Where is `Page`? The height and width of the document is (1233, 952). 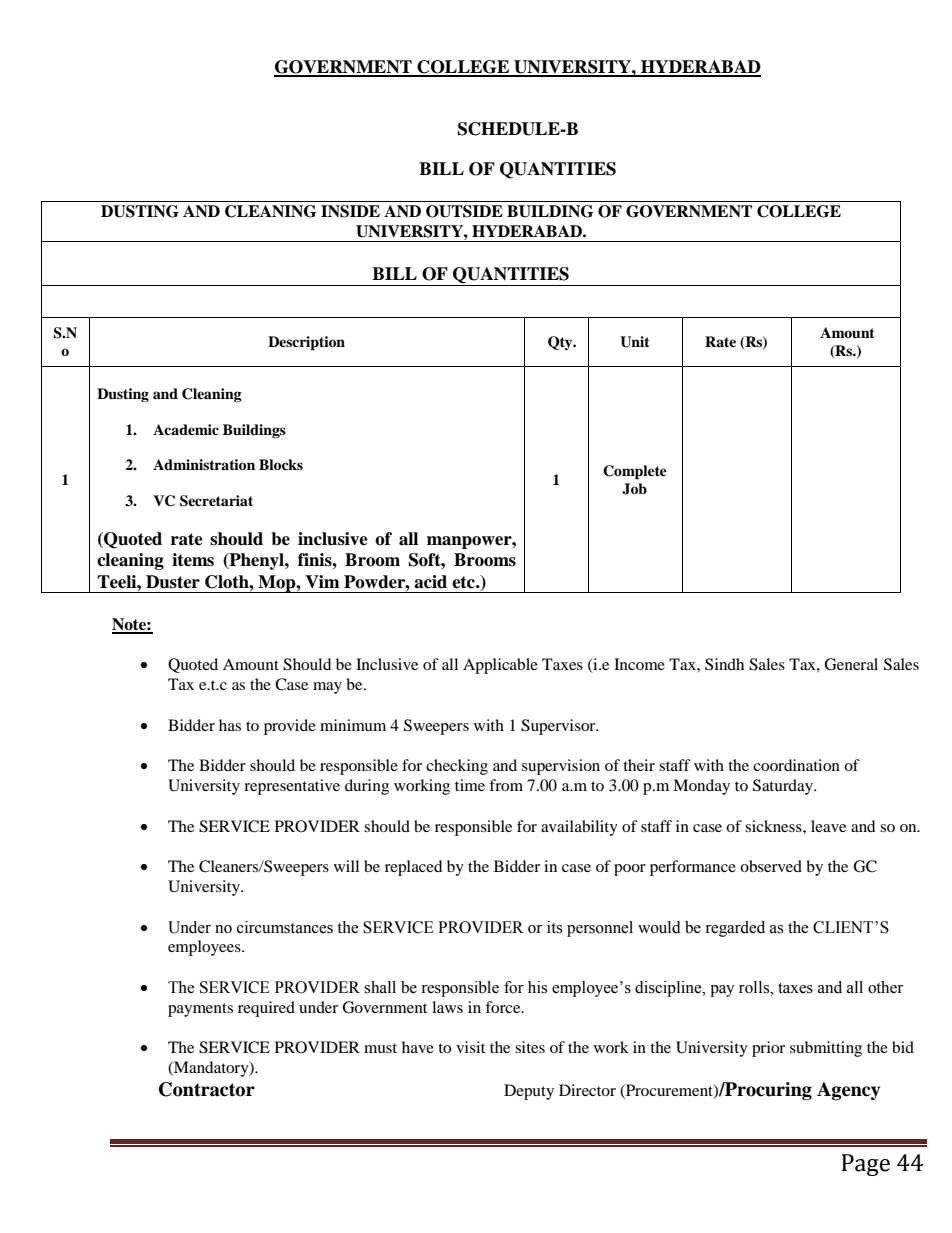
Page is located at coordinates (865, 1165).
